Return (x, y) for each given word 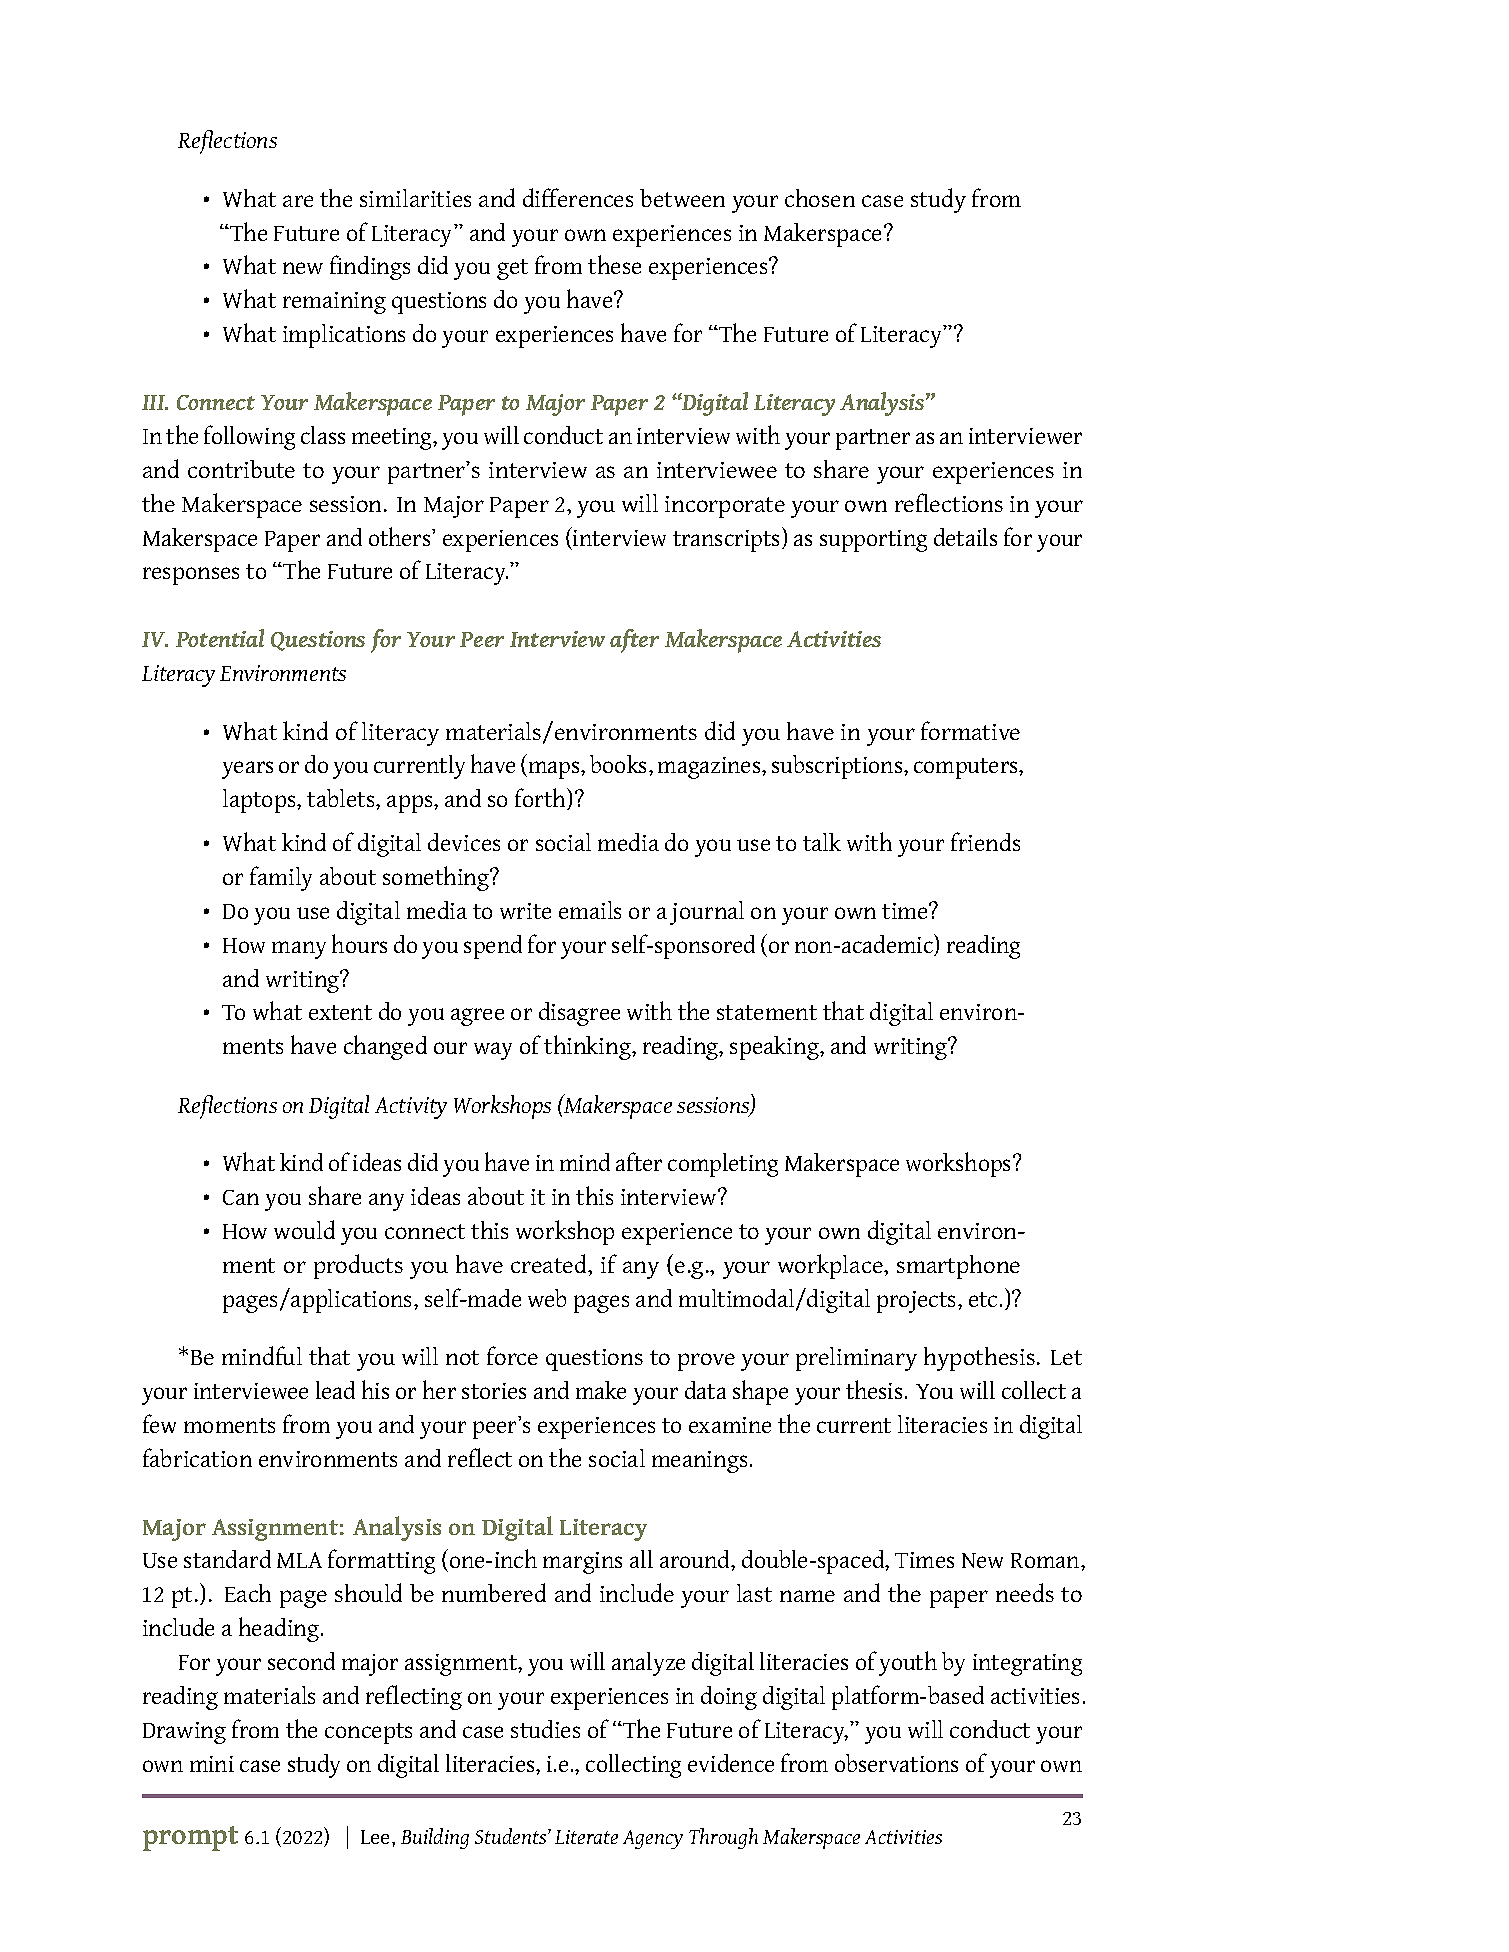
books (618, 764)
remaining (334, 303)
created (550, 1265)
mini (212, 1764)
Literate (586, 1837)
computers (967, 768)
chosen (820, 198)
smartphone (958, 1267)
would (304, 1229)
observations (896, 1763)
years (247, 770)
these (614, 264)
